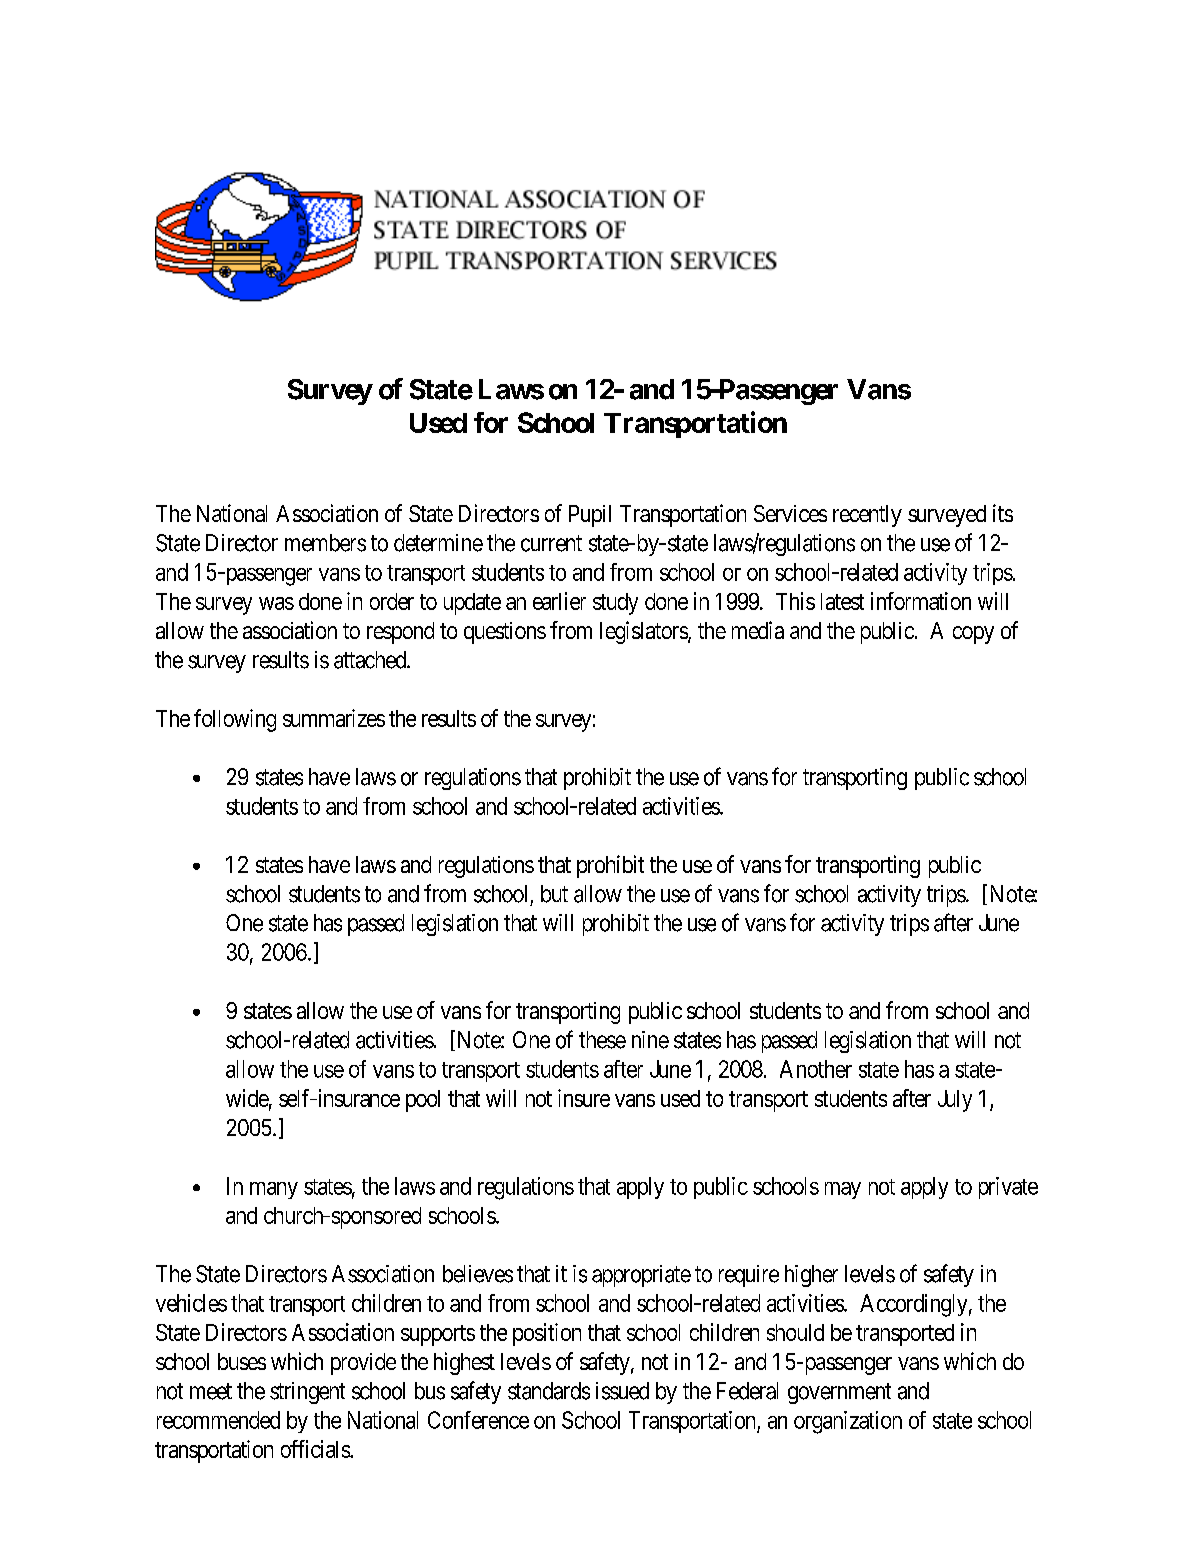 The width and height of the screenshot is (1193, 1544). I want to click on recently, so click(867, 516).
